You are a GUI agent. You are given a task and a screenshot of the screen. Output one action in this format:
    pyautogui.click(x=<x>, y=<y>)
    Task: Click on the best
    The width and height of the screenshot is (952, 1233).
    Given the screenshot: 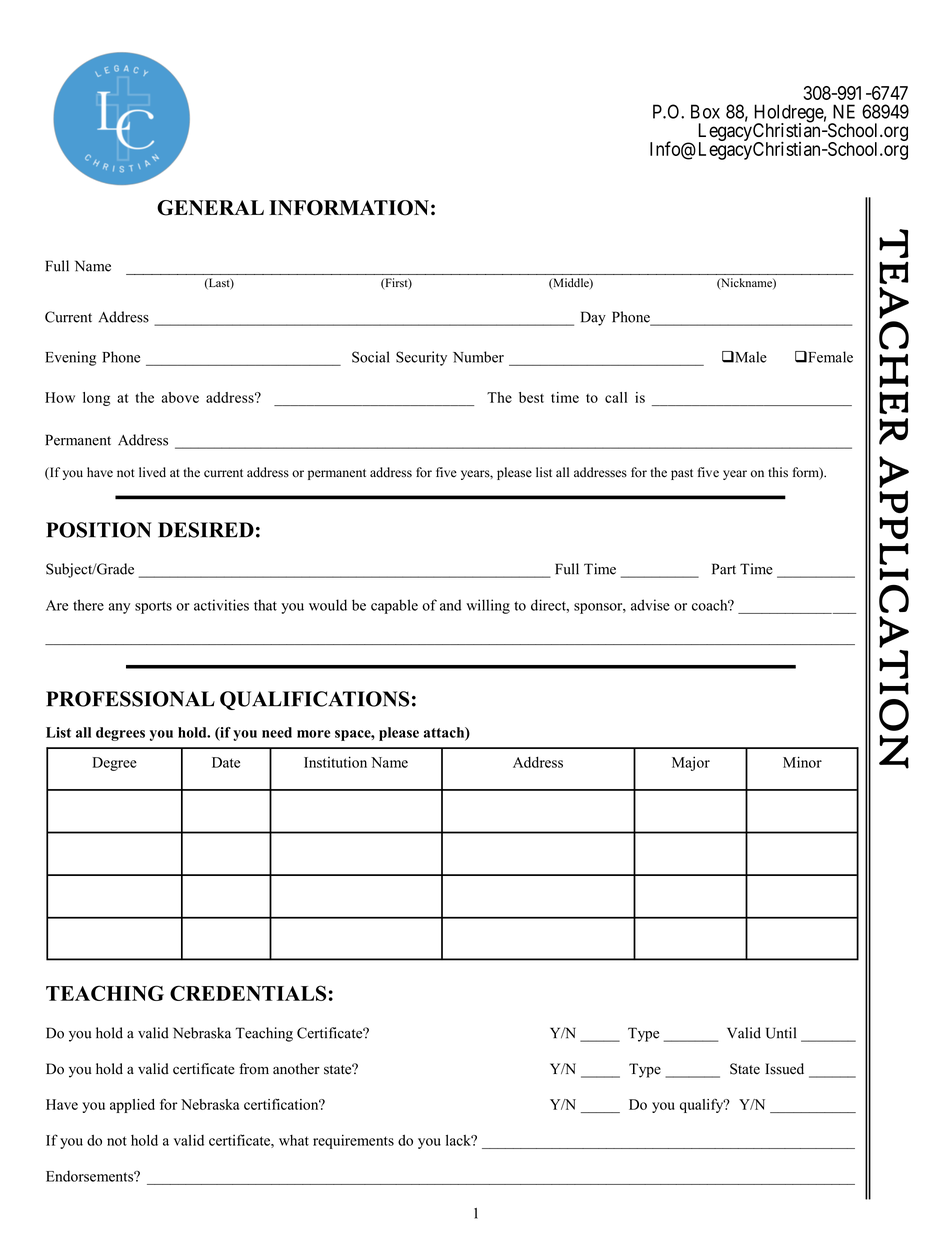 What is the action you would take?
    pyautogui.click(x=531, y=397)
